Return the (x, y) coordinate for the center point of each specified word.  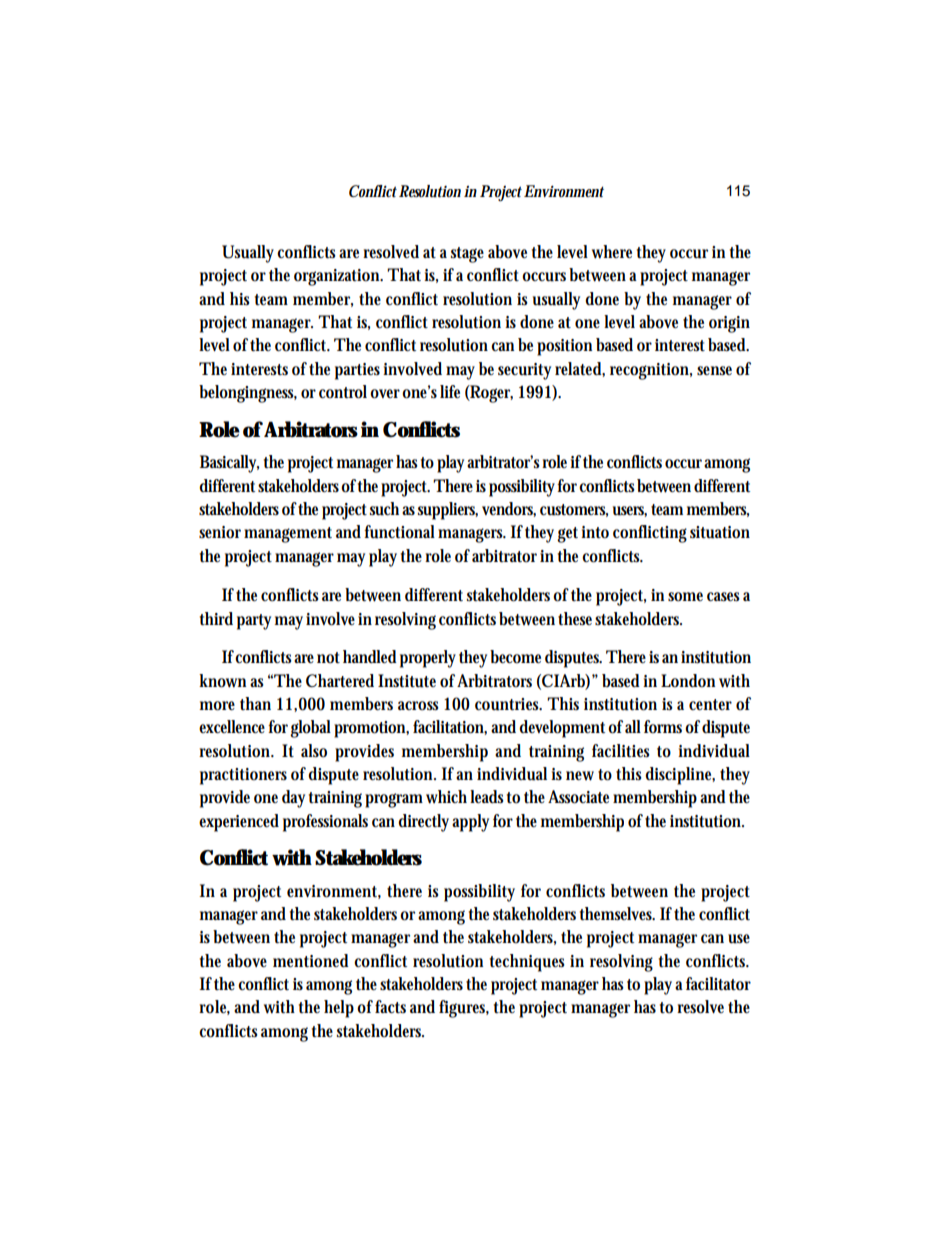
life (450, 391)
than (255, 703)
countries (508, 704)
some (685, 597)
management (288, 535)
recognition (651, 371)
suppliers (448, 511)
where (612, 252)
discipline (680, 776)
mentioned (311, 961)
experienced (239, 823)
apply (470, 823)
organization (338, 277)
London (688, 681)
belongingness (248, 394)
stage (467, 255)
